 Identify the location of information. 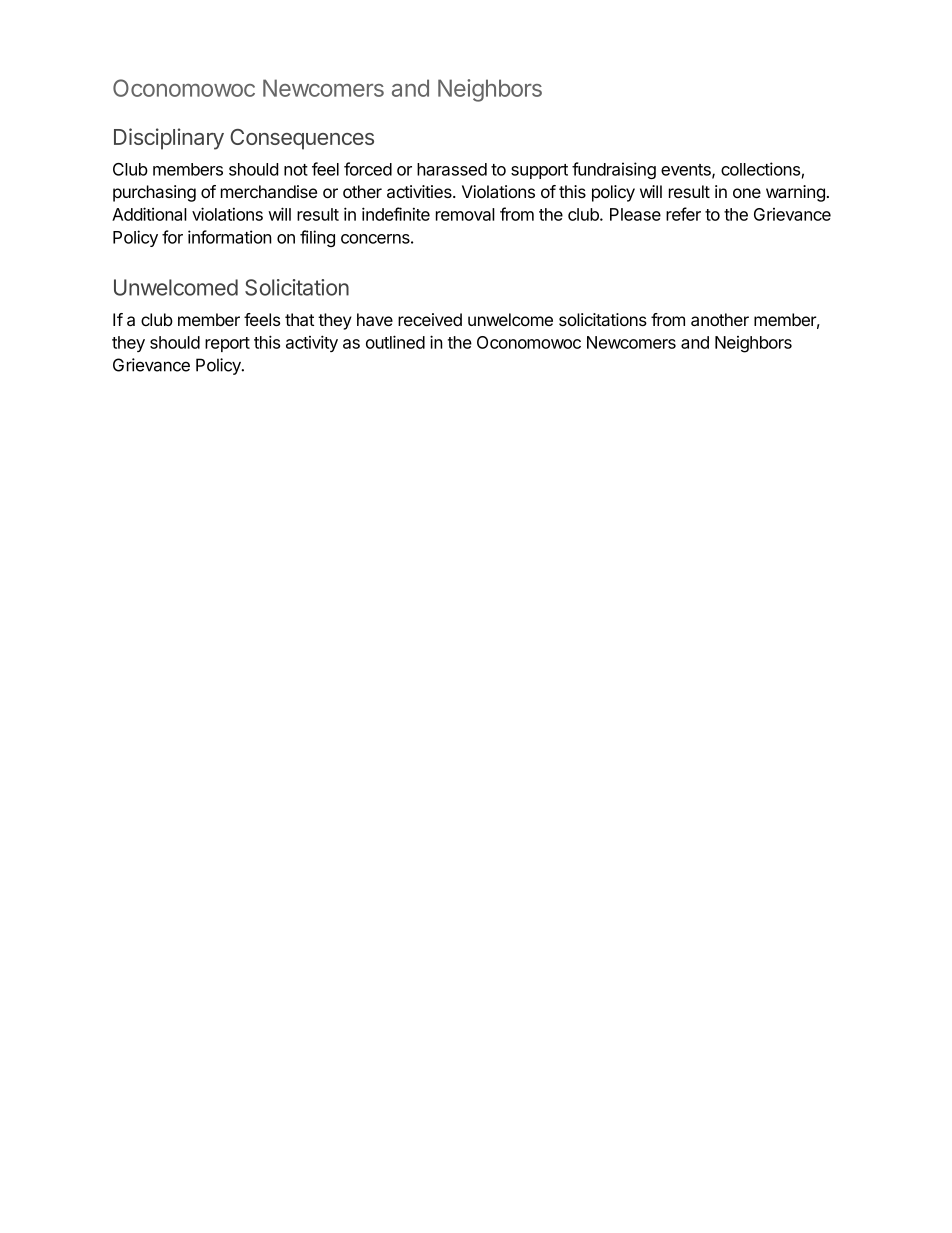
(230, 237).
